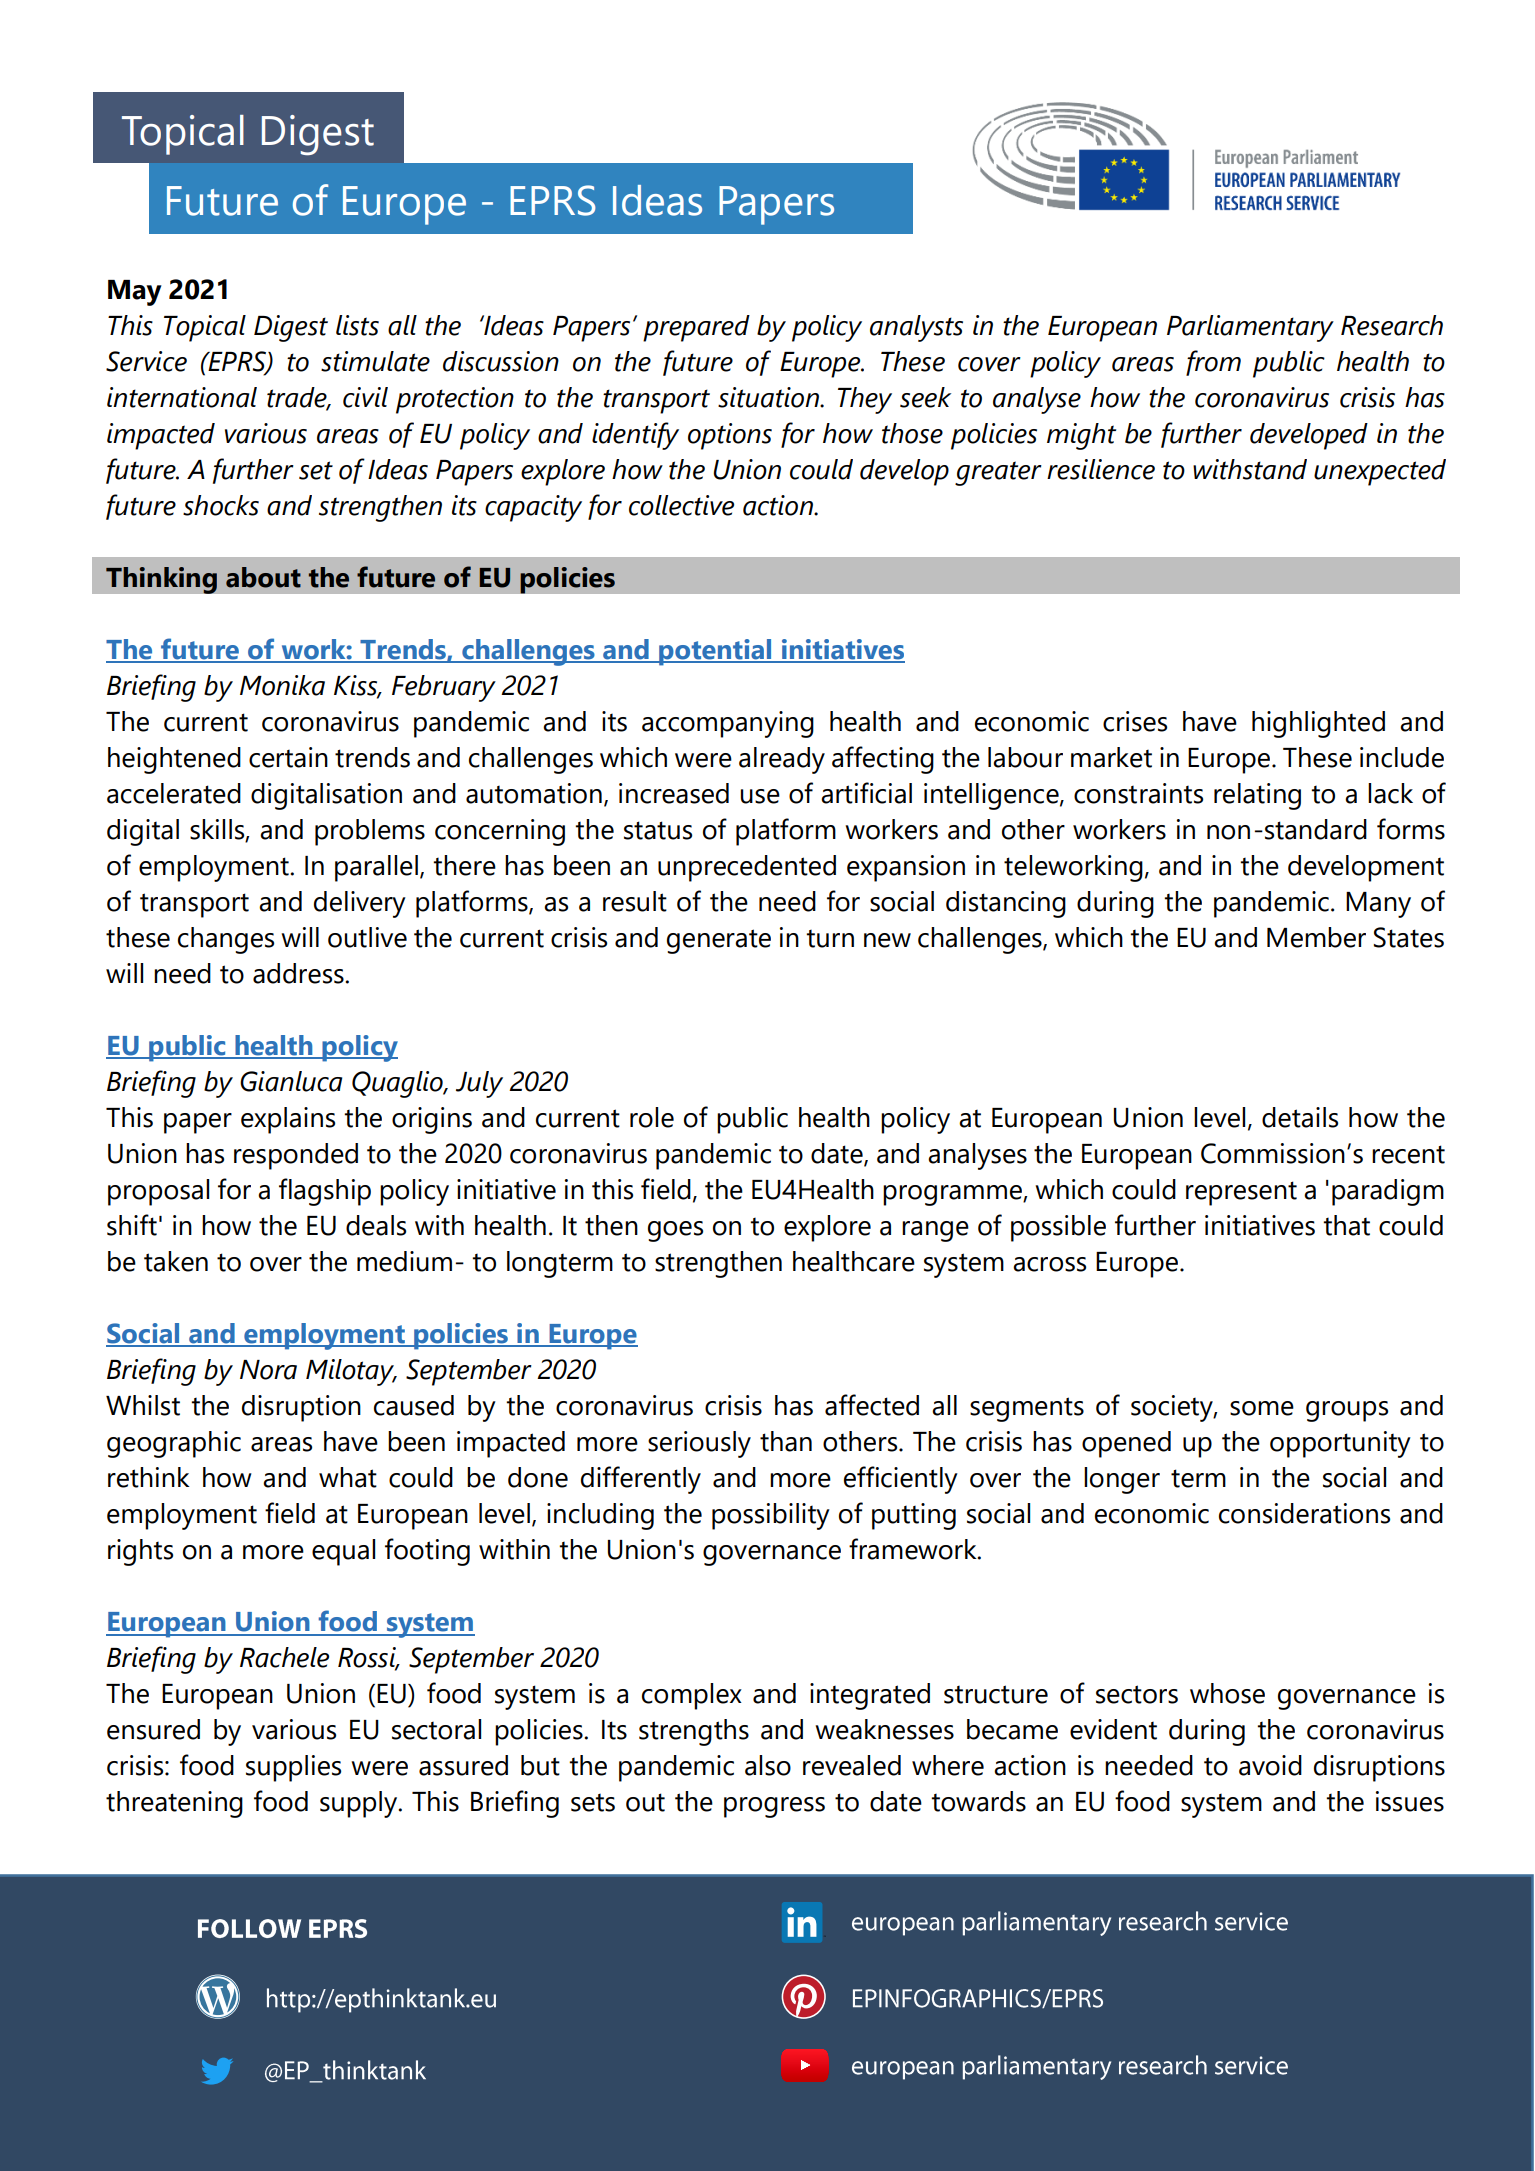 Image resolution: width=1535 pixels, height=2171 pixels. Describe the element at coordinates (768, 1765) in the screenshot. I see `also` at that location.
